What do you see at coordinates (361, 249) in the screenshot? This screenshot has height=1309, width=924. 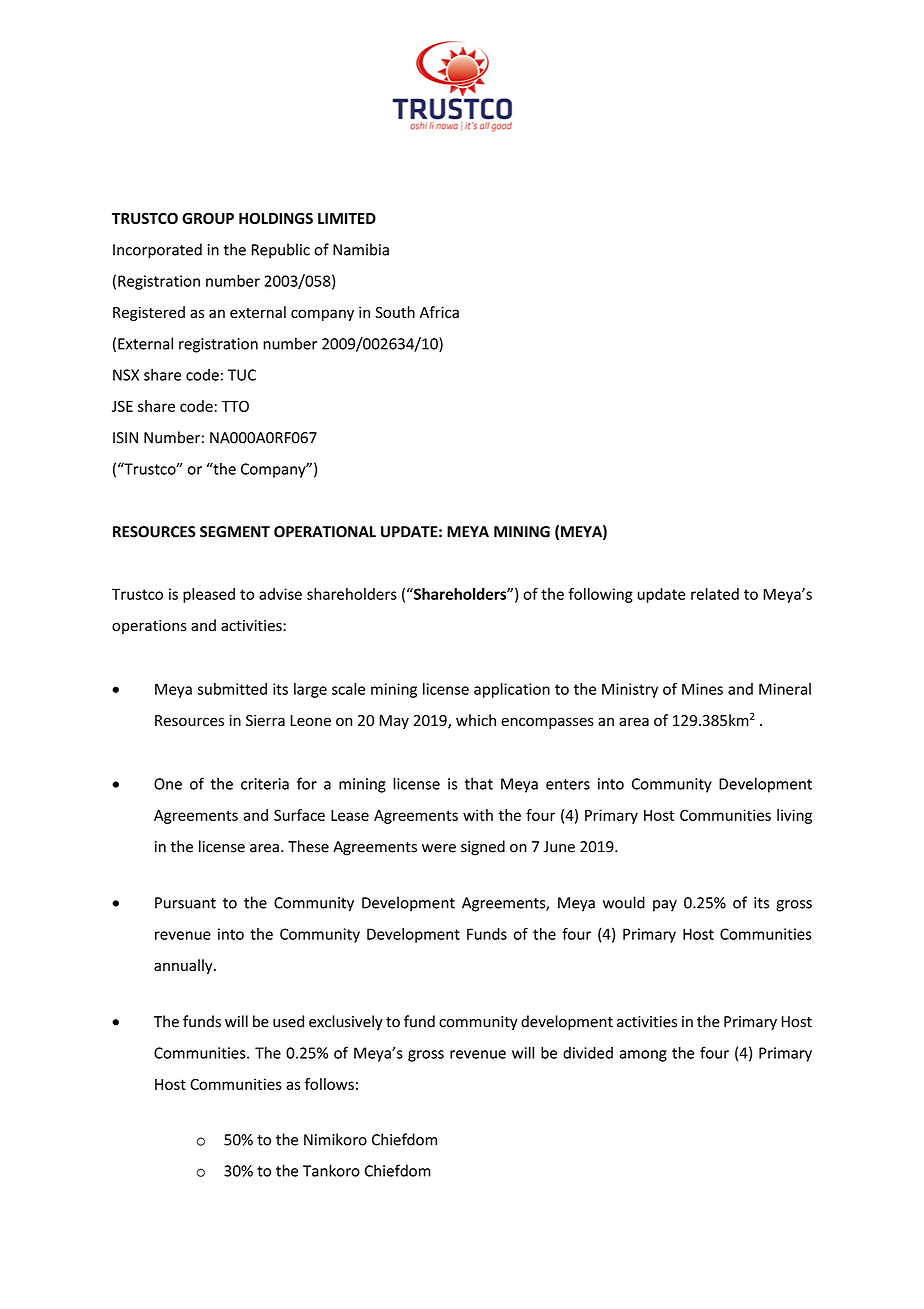 I see `Namibia` at bounding box center [361, 249].
